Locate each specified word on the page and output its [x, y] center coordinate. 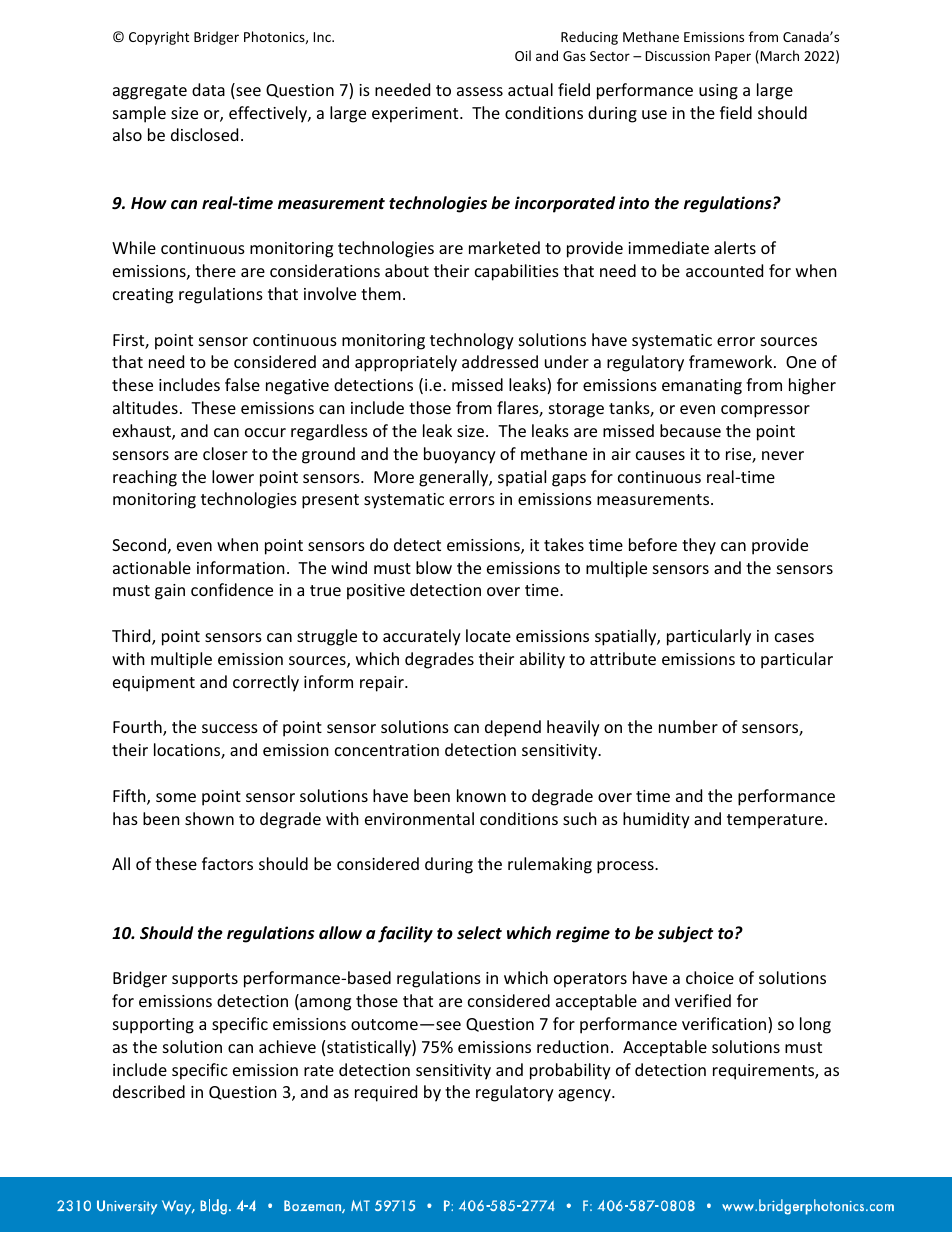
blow [434, 567]
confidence [232, 589]
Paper [733, 57]
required [386, 1093]
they [699, 546]
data [208, 89]
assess [480, 91]
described [149, 1091]
